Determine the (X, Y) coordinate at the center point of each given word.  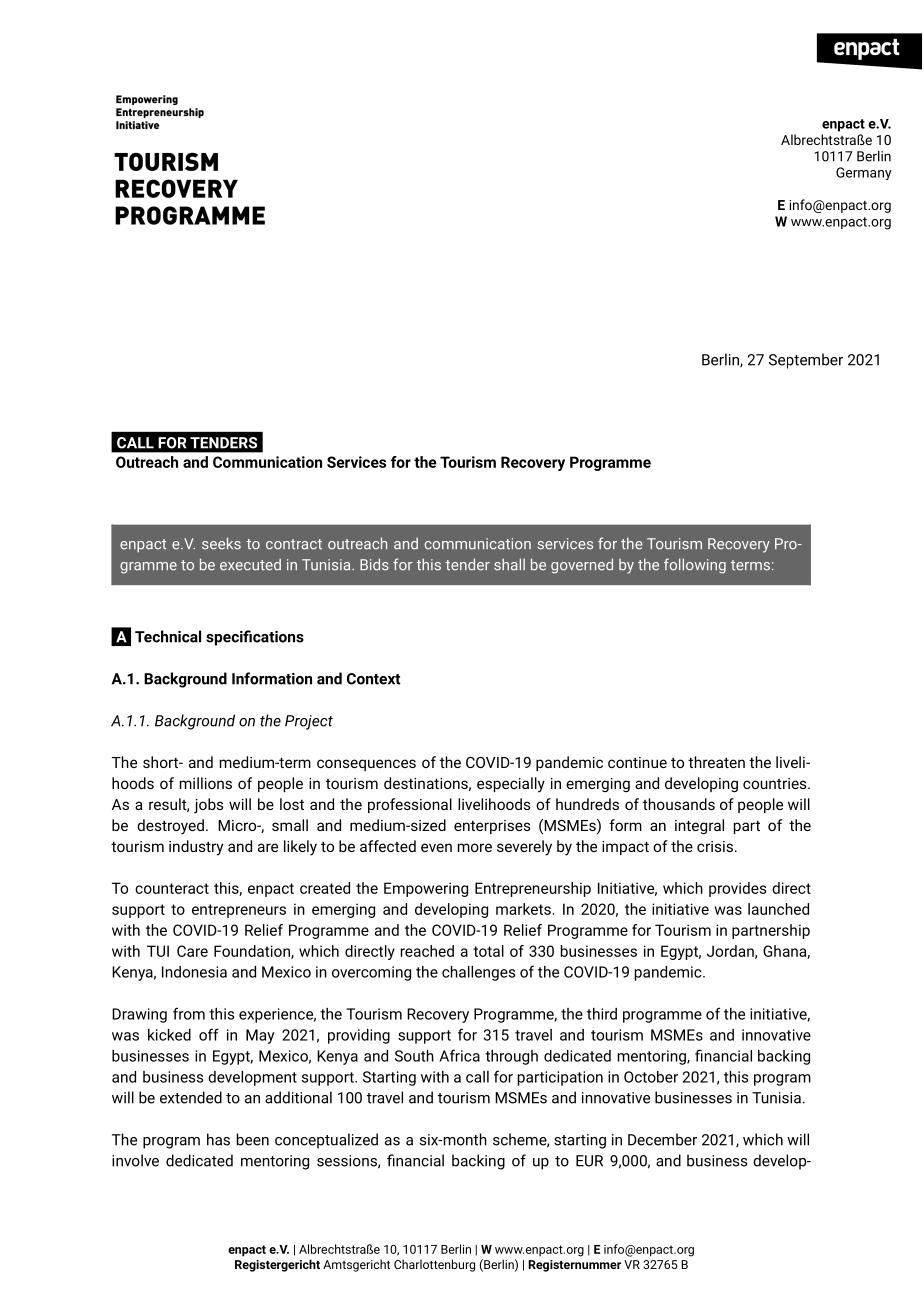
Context (373, 679)
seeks (221, 543)
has (218, 1139)
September (806, 361)
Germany (864, 173)
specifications (255, 638)
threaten (716, 762)
